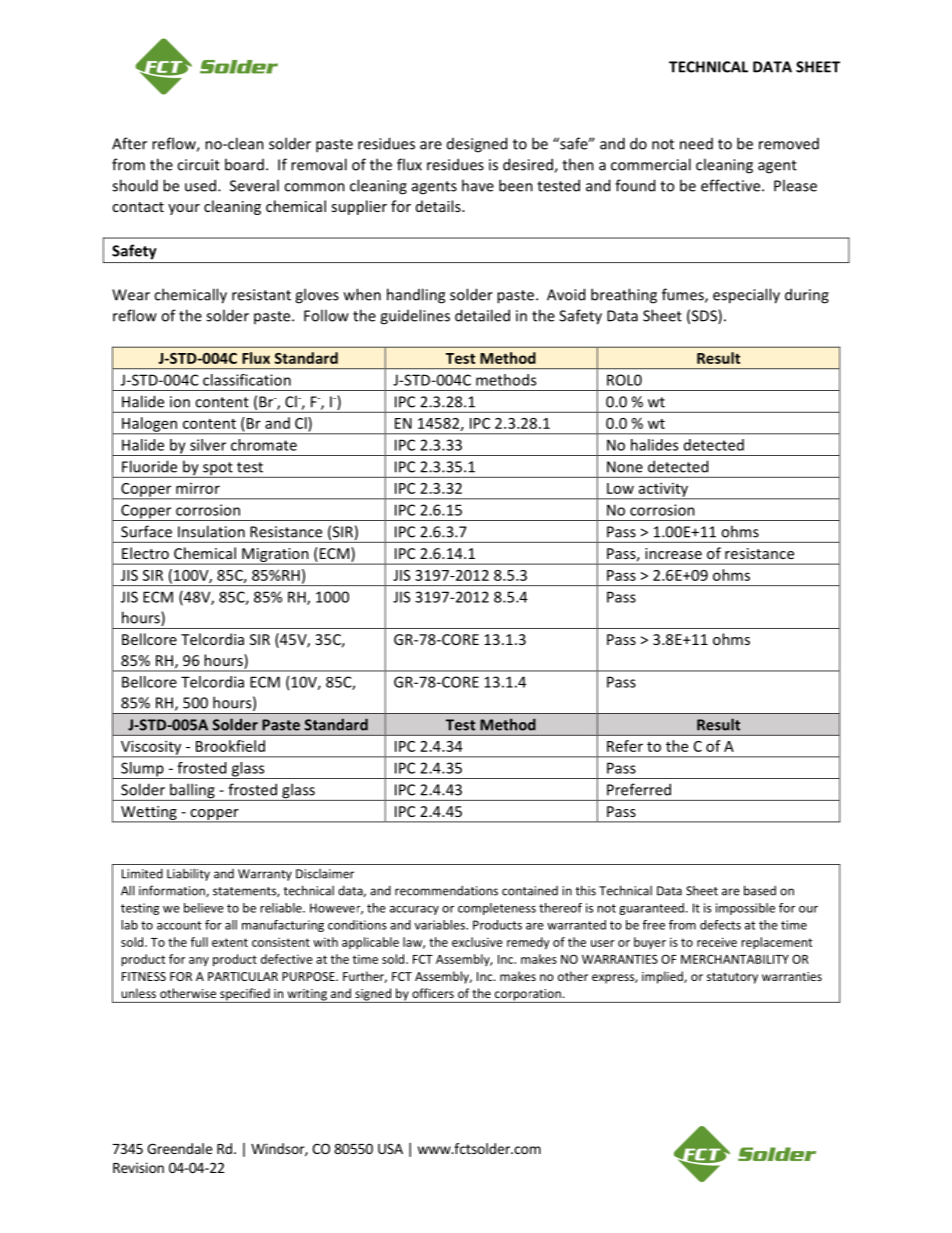 The width and height of the image is (952, 1233). What do you see at coordinates (198, 165) in the image?
I see `circuit` at bounding box center [198, 165].
